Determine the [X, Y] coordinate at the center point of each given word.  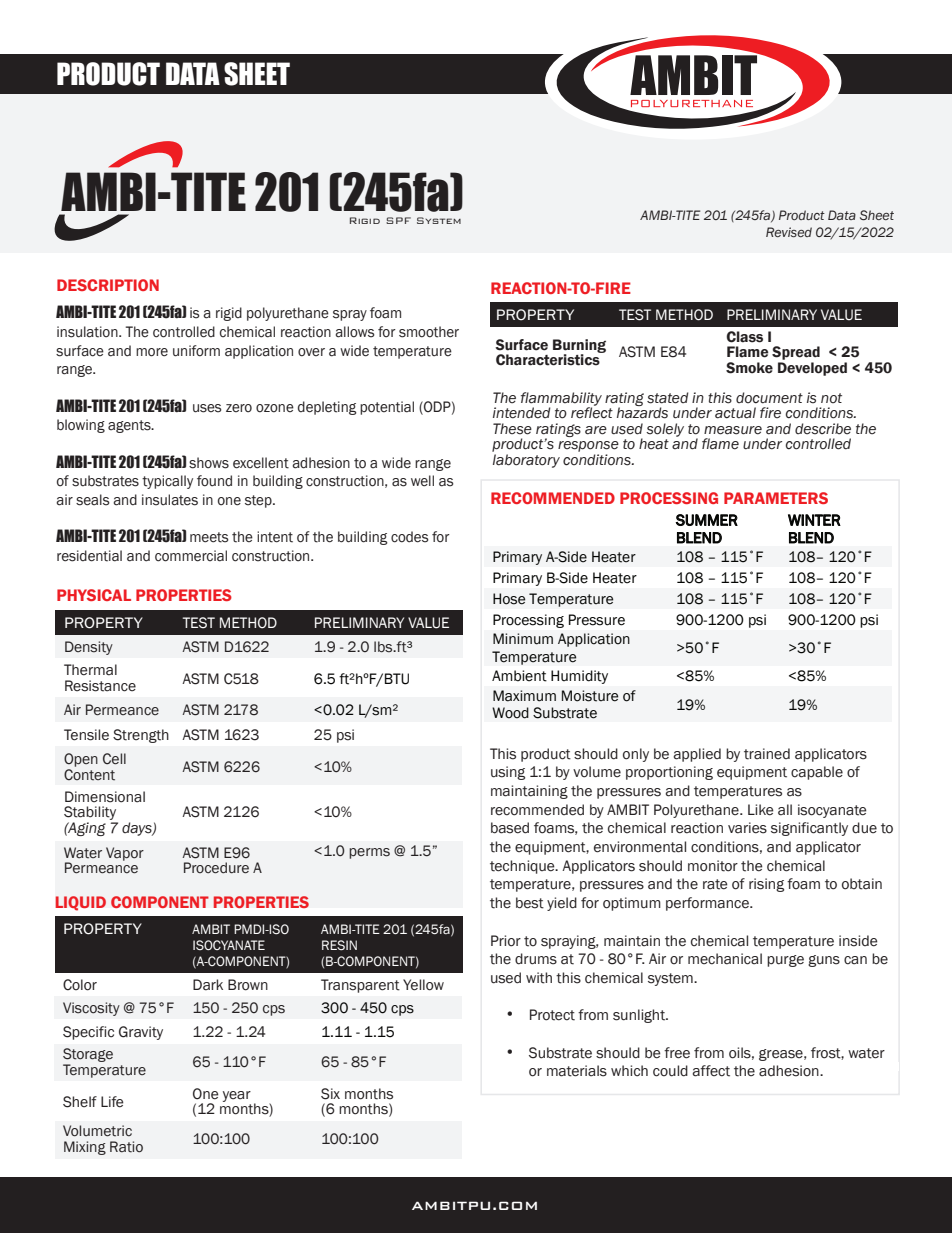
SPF [398, 220]
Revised [789, 232]
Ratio [126, 1147]
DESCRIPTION [108, 285]
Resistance [100, 686]
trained [767, 754]
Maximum [524, 696]
